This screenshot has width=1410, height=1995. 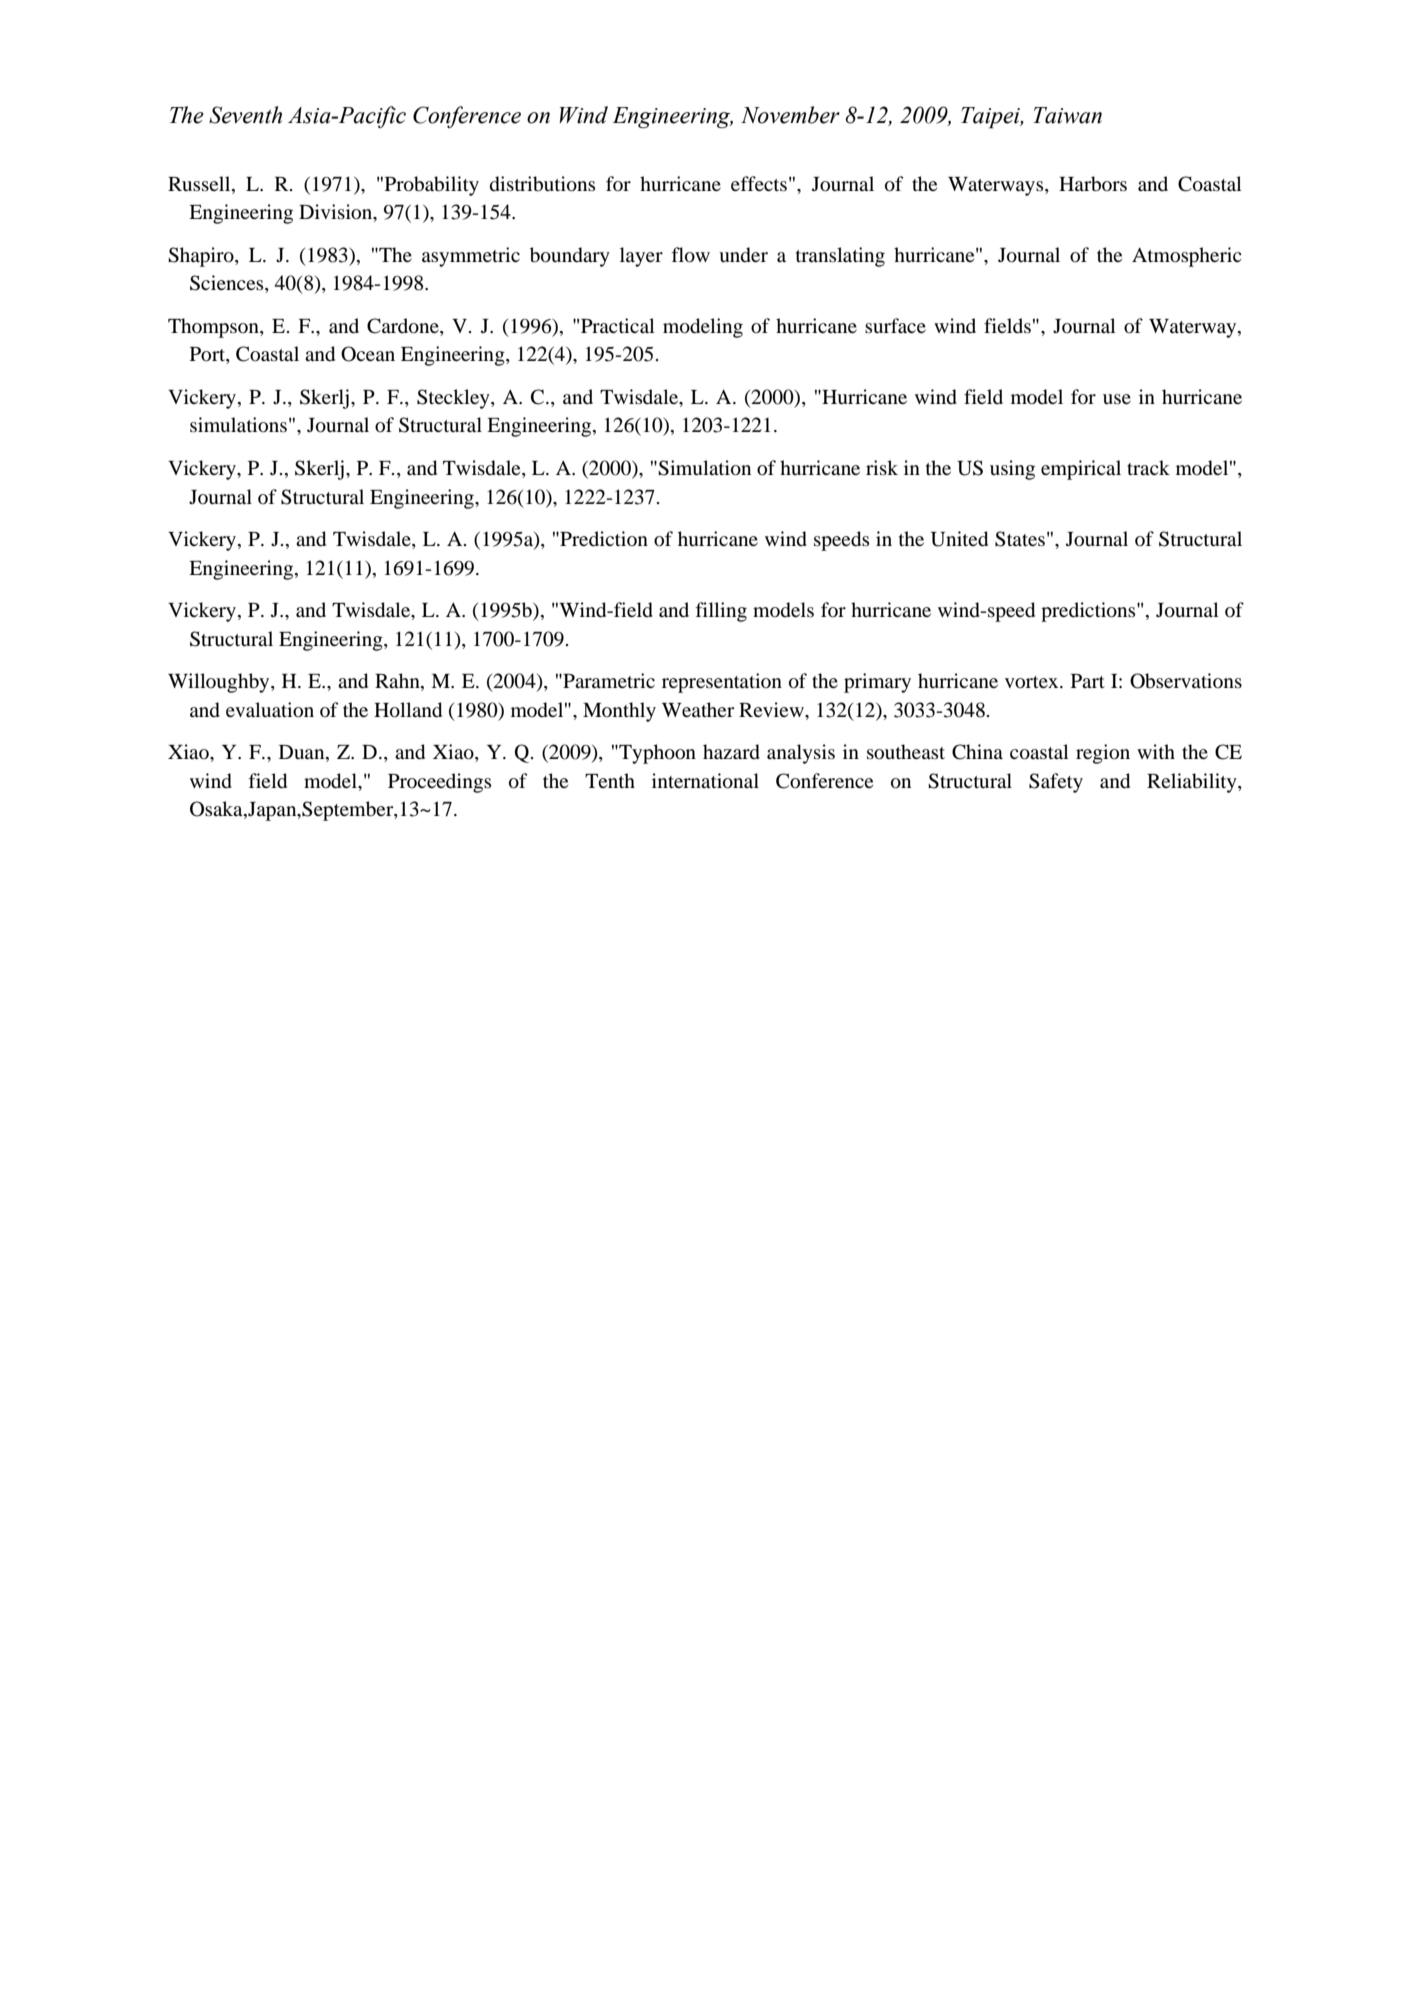 I want to click on Proceedings, so click(x=439, y=783).
